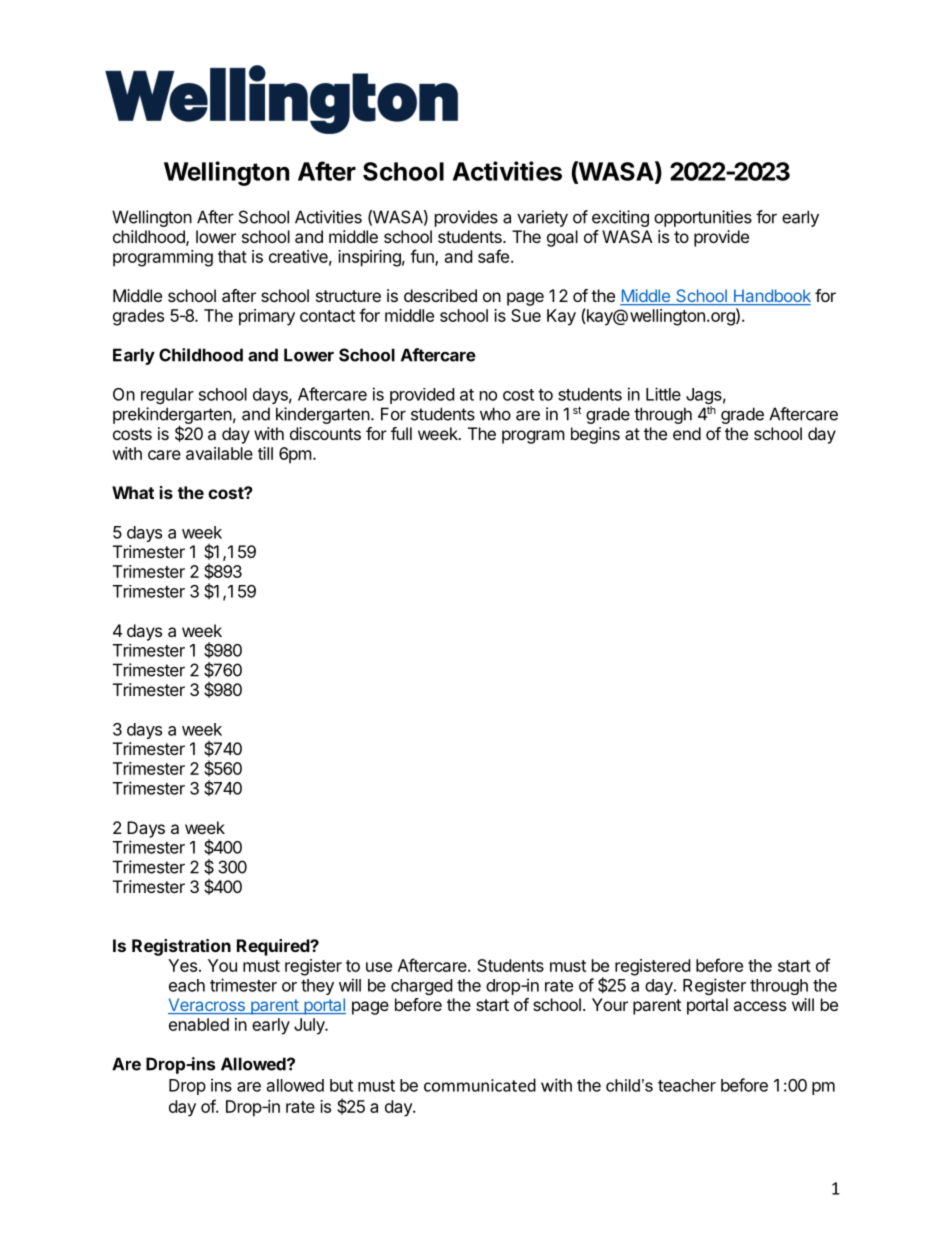 This screenshot has width=952, height=1233. What do you see at coordinates (401, 433) in the screenshot?
I see `full` at bounding box center [401, 433].
